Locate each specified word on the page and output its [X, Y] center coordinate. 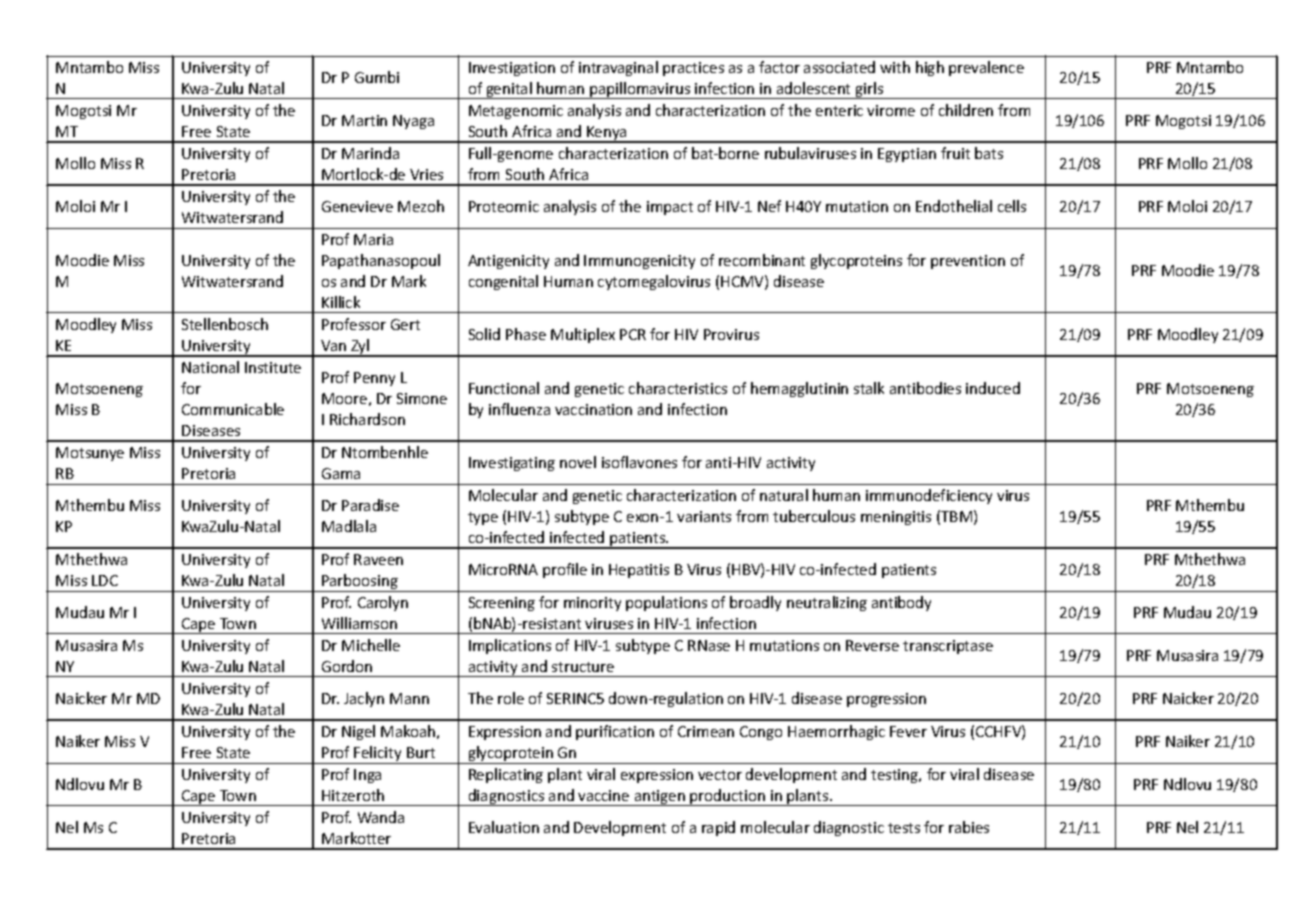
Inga [367, 776]
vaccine [603, 795]
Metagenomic [516, 112]
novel [578, 462]
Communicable [233, 409]
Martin [364, 120]
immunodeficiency [929, 496]
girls [869, 90]
